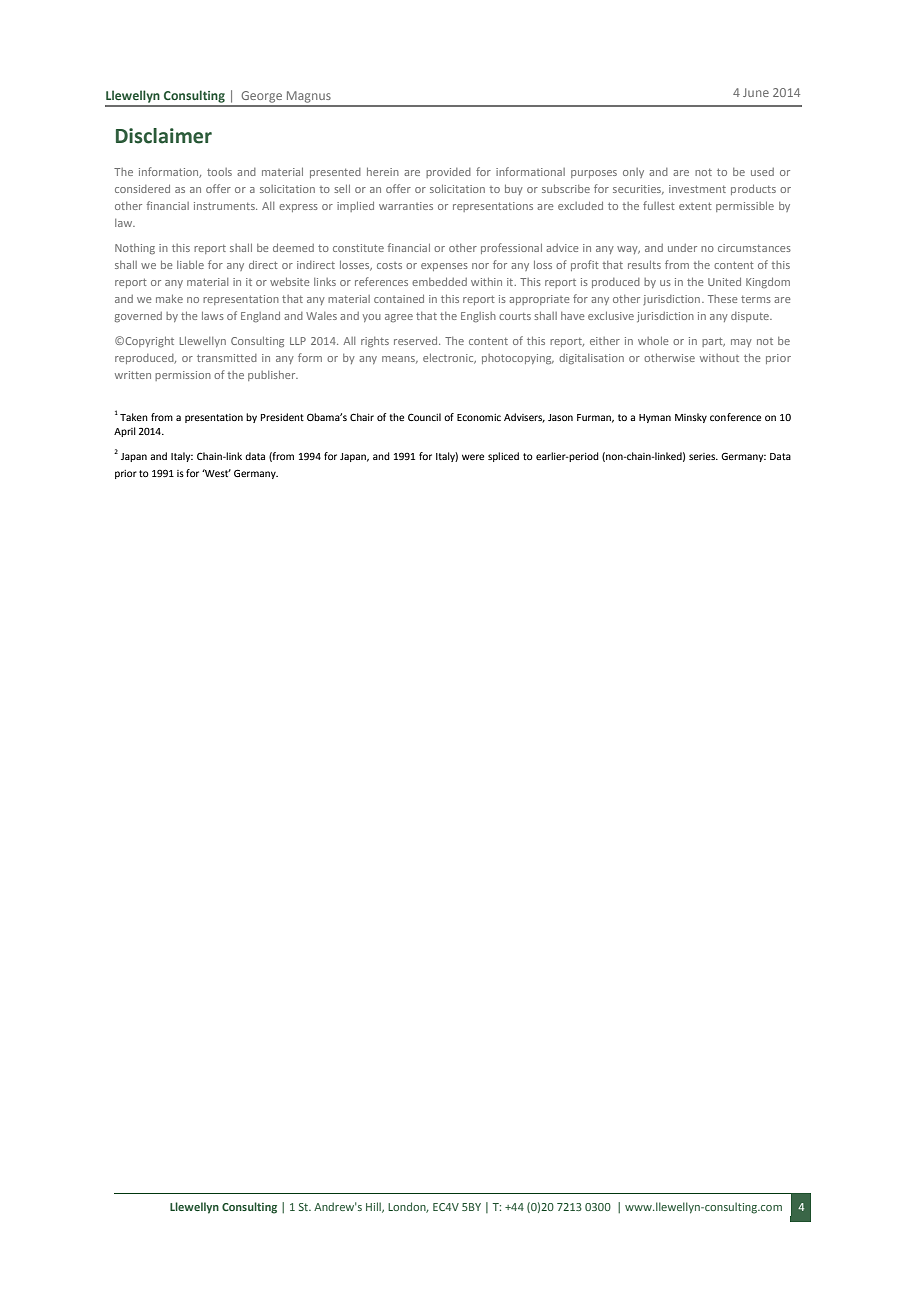 This image has height=1308, width=924. What do you see at coordinates (722, 299) in the image?
I see `These` at bounding box center [722, 299].
